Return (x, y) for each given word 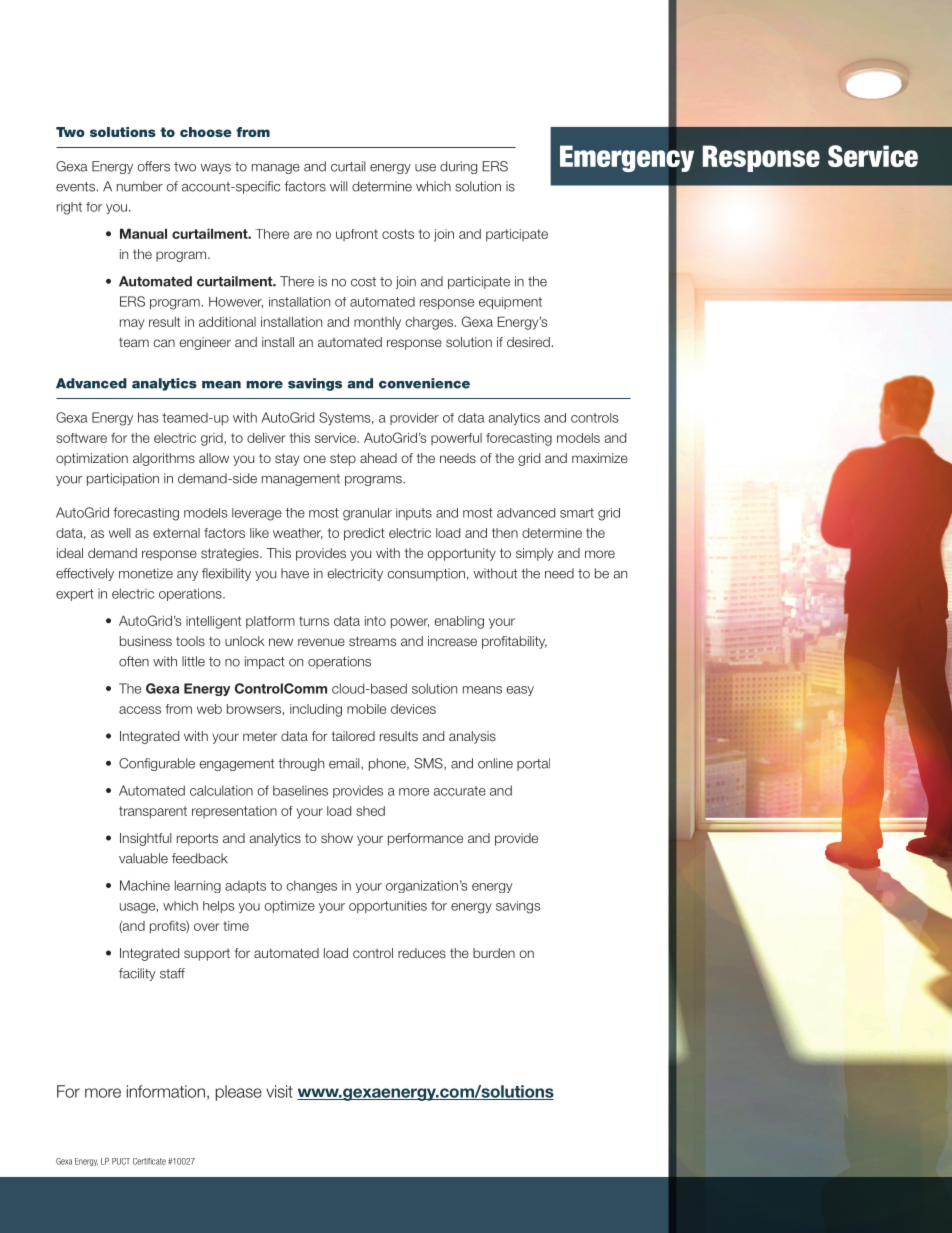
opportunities (388, 907)
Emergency (627, 157)
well (120, 533)
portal (533, 764)
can (164, 343)
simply (534, 554)
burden (494, 953)
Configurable (157, 764)
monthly (377, 323)
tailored (353, 736)
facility (137, 974)
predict (364, 534)
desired (528, 342)
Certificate (149, 1161)
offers (153, 166)
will (339, 186)
